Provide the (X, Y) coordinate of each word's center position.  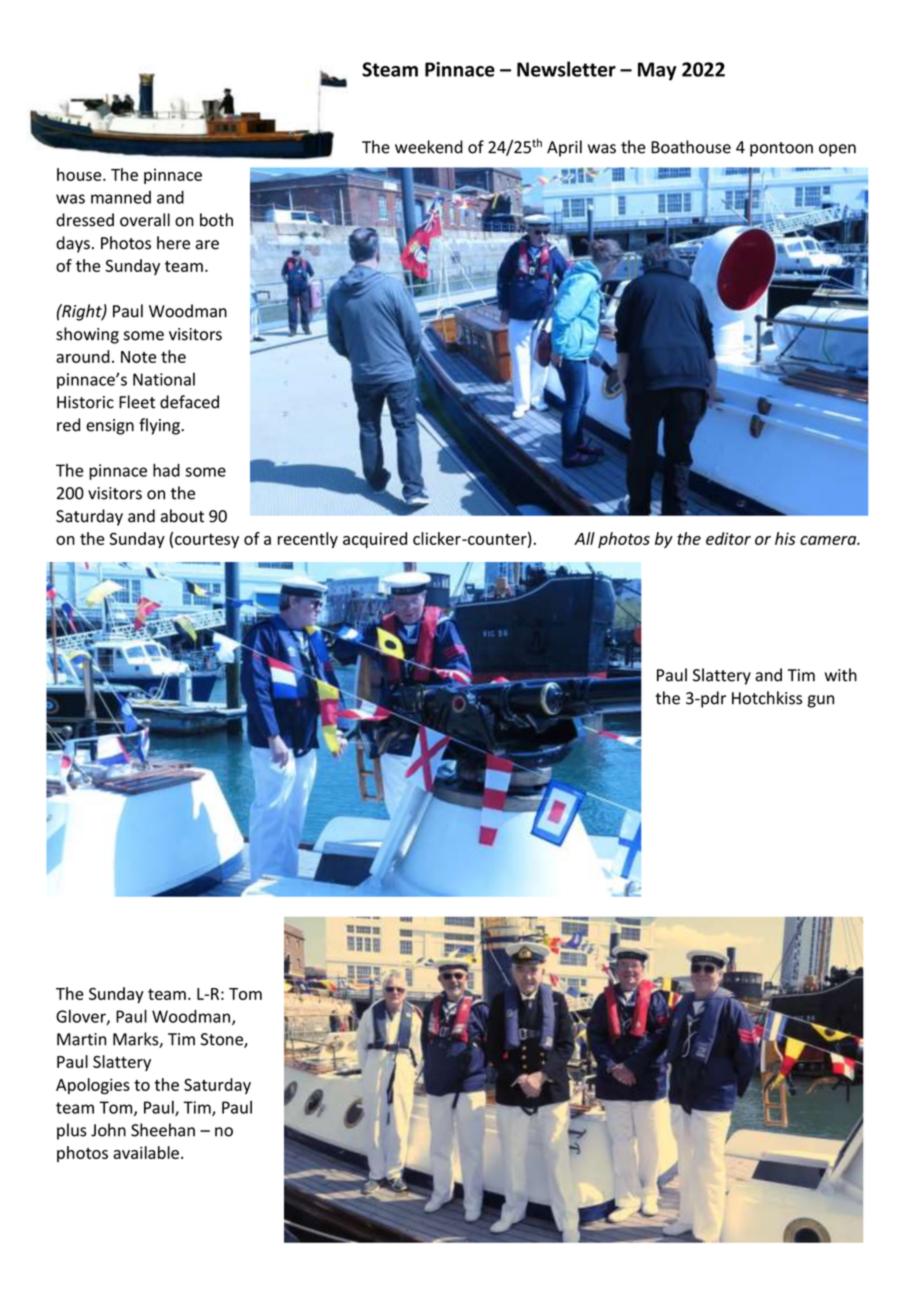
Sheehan (163, 1130)
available (146, 1152)
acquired (375, 540)
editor (728, 538)
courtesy (207, 541)
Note (138, 357)
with (841, 675)
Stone (223, 1040)
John (108, 1130)
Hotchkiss (767, 698)
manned (121, 197)
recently (308, 540)
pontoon (781, 149)
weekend (429, 147)
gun (821, 701)
